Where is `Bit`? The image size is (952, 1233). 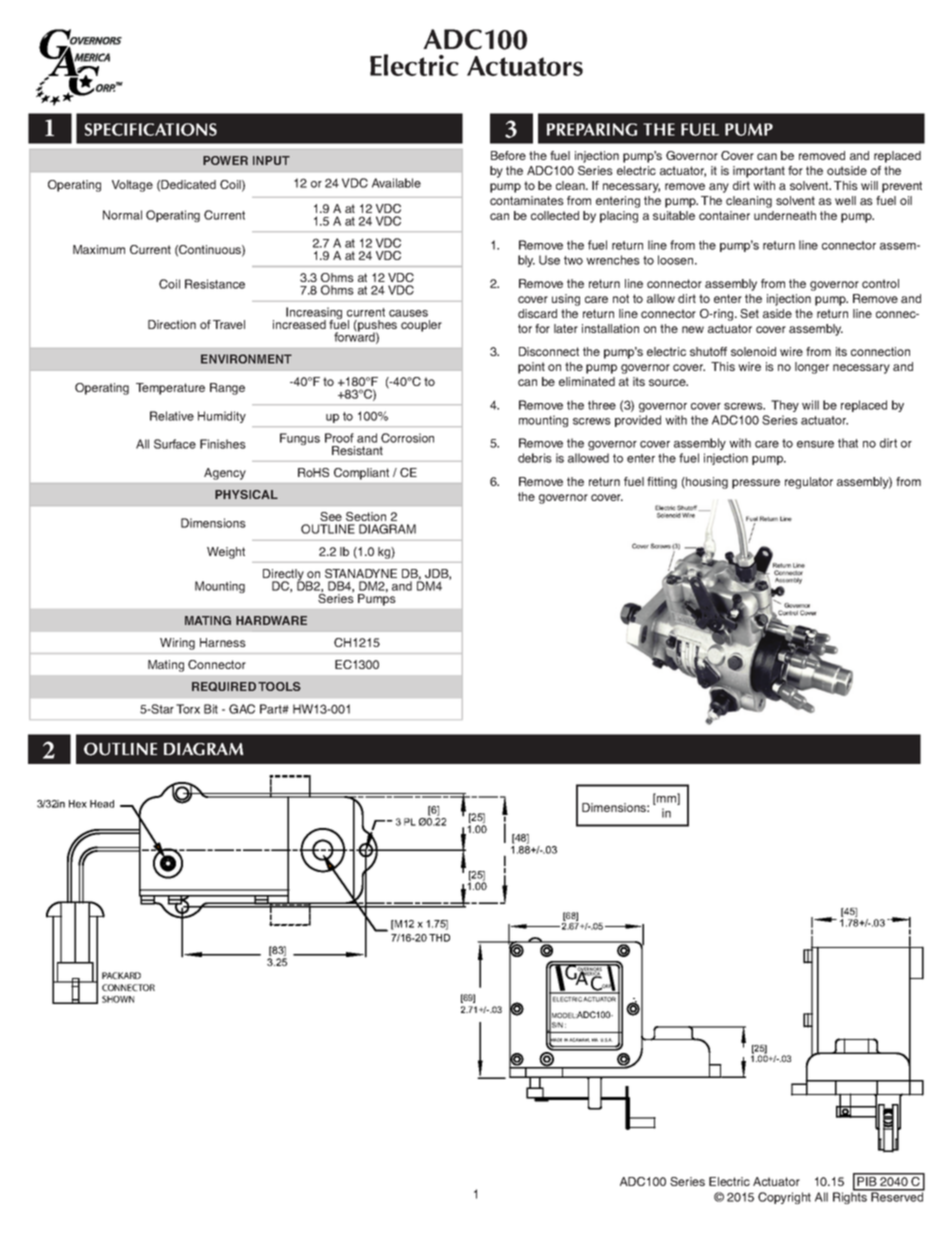
Bit is located at coordinates (211, 709).
